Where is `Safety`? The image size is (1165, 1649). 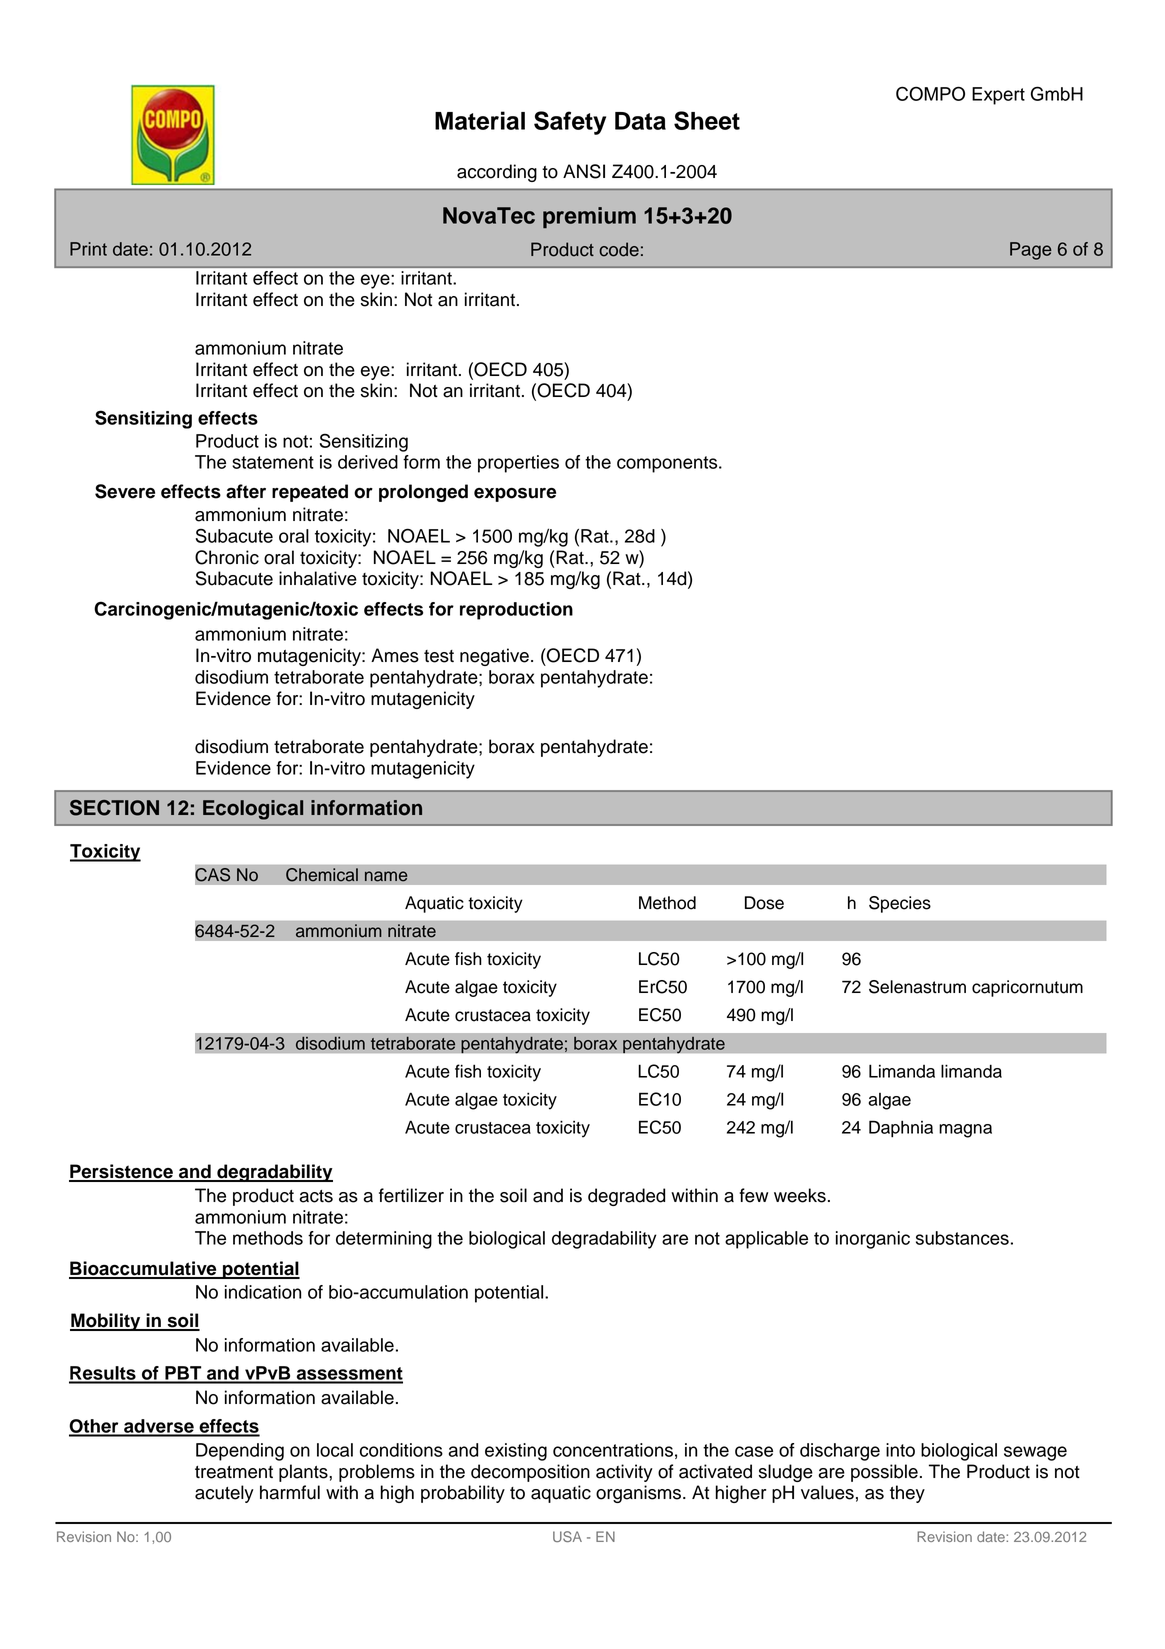
Safety is located at coordinates (570, 123).
